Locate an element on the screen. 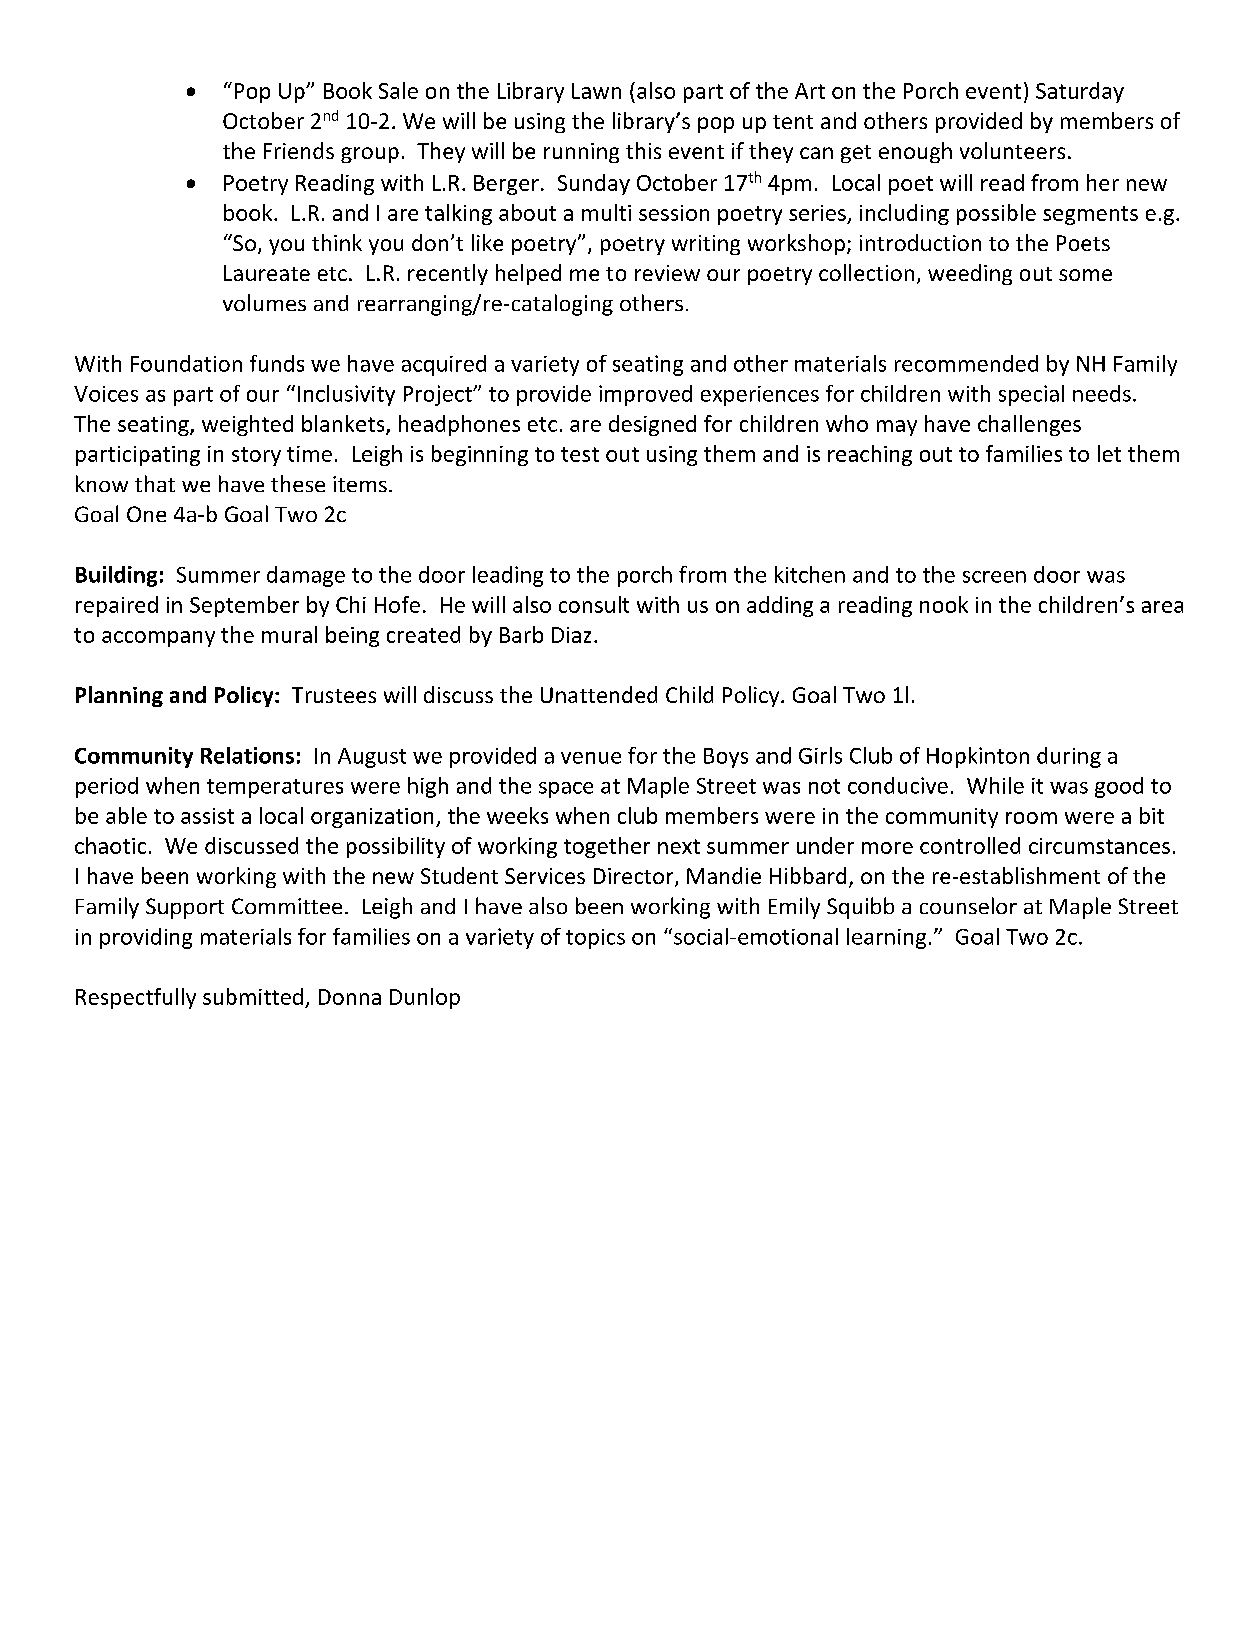 The width and height of the screenshot is (1259, 1630). recommended is located at coordinates (966, 363).
